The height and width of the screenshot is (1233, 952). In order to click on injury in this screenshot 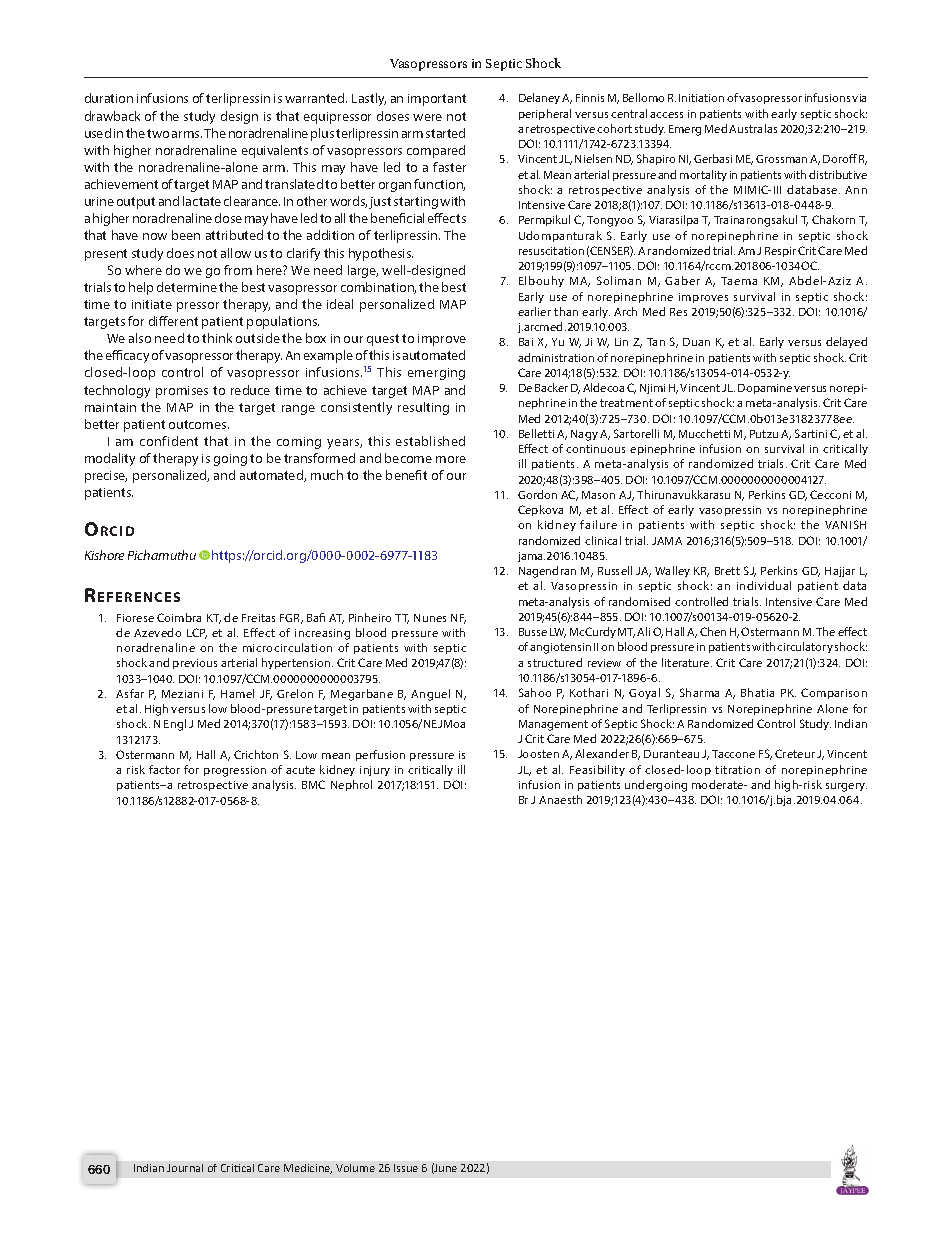, I will do `click(375, 771)`.
